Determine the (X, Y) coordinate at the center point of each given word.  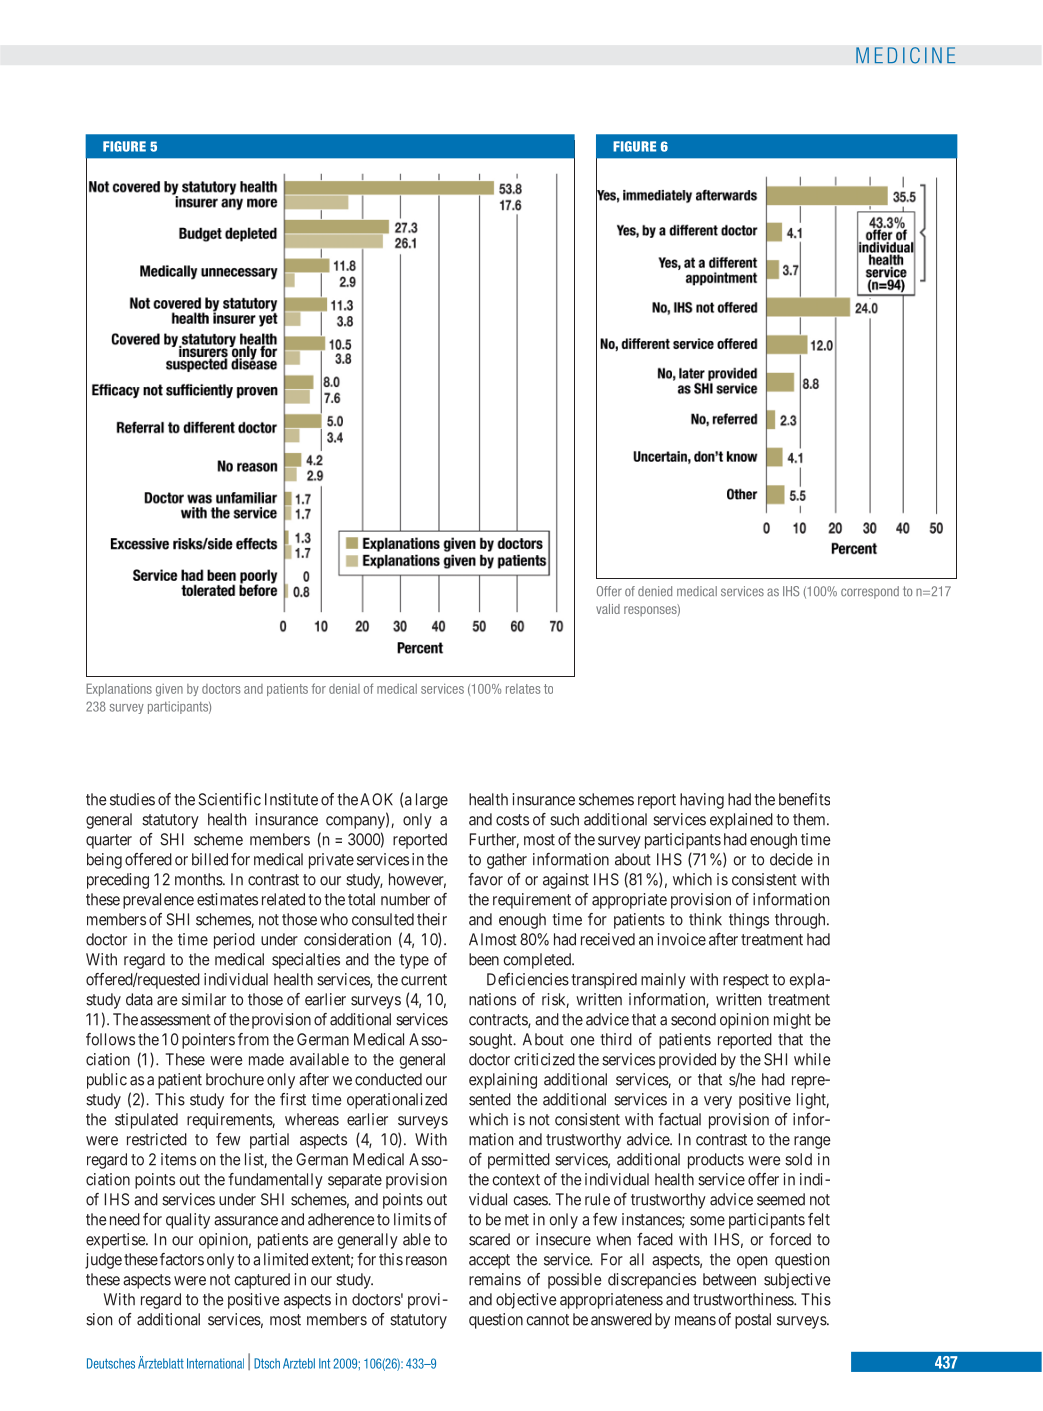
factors (182, 1259)
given (169, 690)
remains (495, 1279)
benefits (804, 799)
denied (655, 591)
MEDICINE (906, 55)
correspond (870, 592)
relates (523, 689)
